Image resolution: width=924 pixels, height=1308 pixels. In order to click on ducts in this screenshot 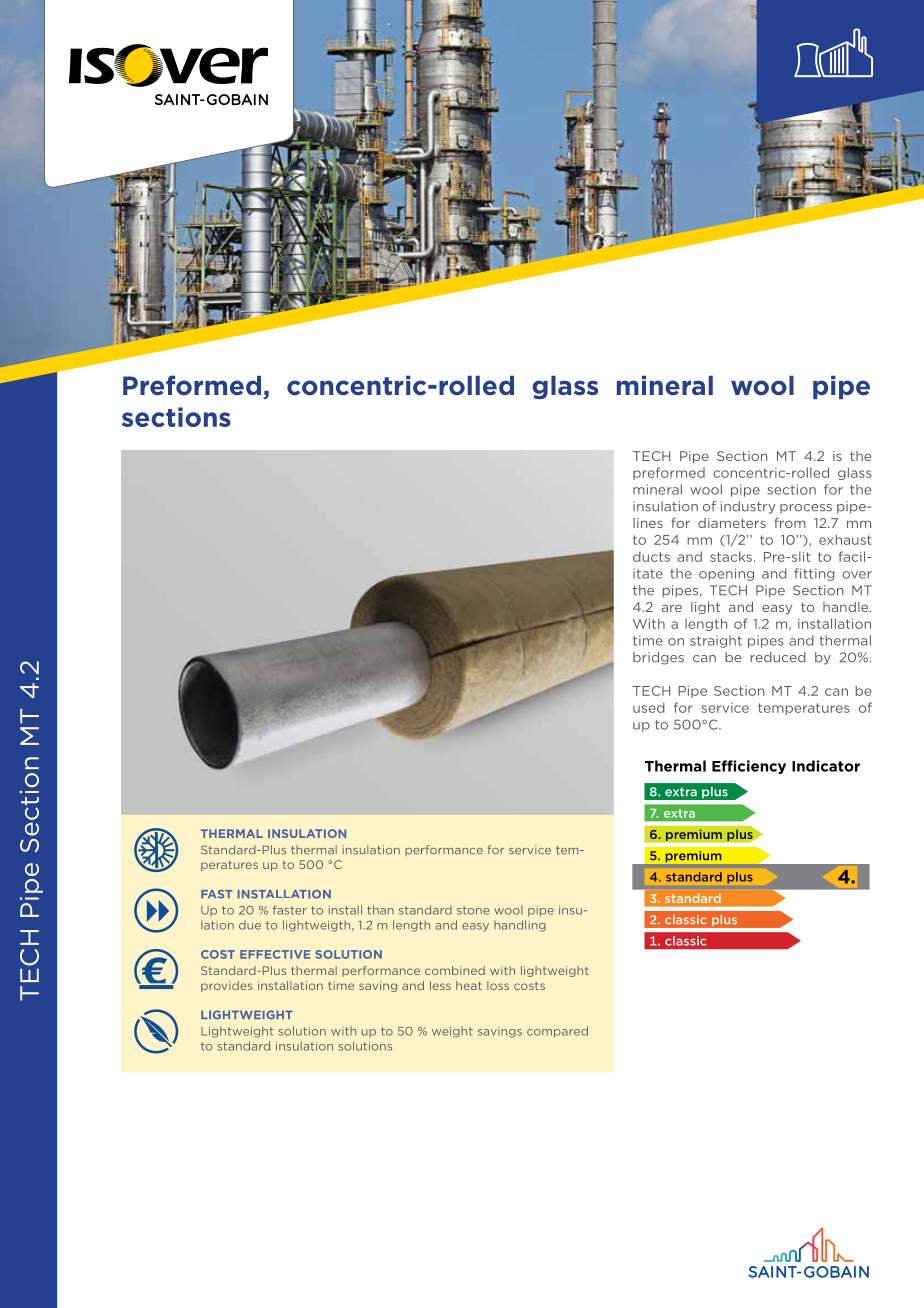, I will do `click(651, 556)`.
